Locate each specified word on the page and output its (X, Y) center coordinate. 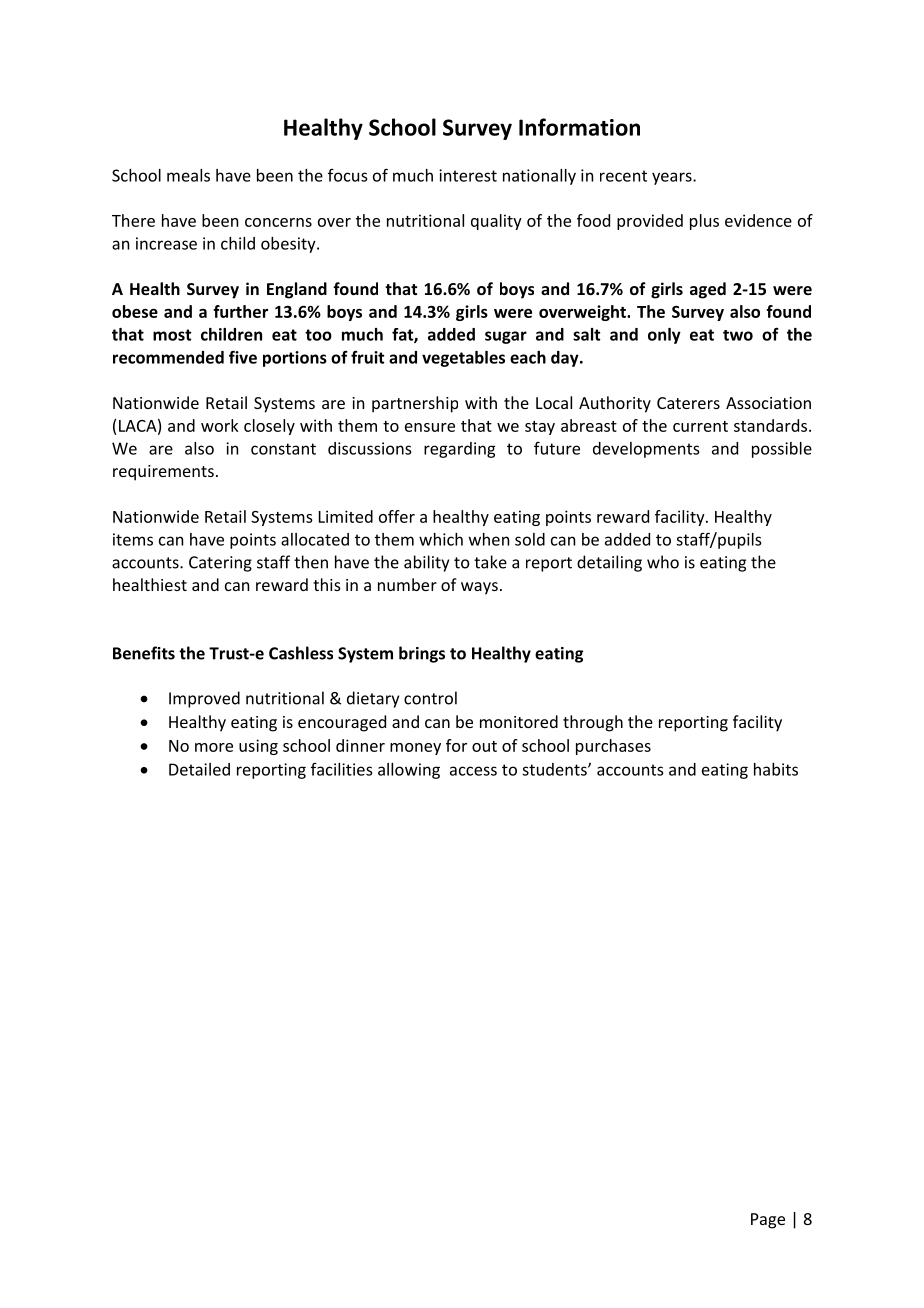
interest (468, 175)
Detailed (199, 769)
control (430, 698)
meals (188, 175)
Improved (204, 699)
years (673, 178)
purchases (613, 747)
